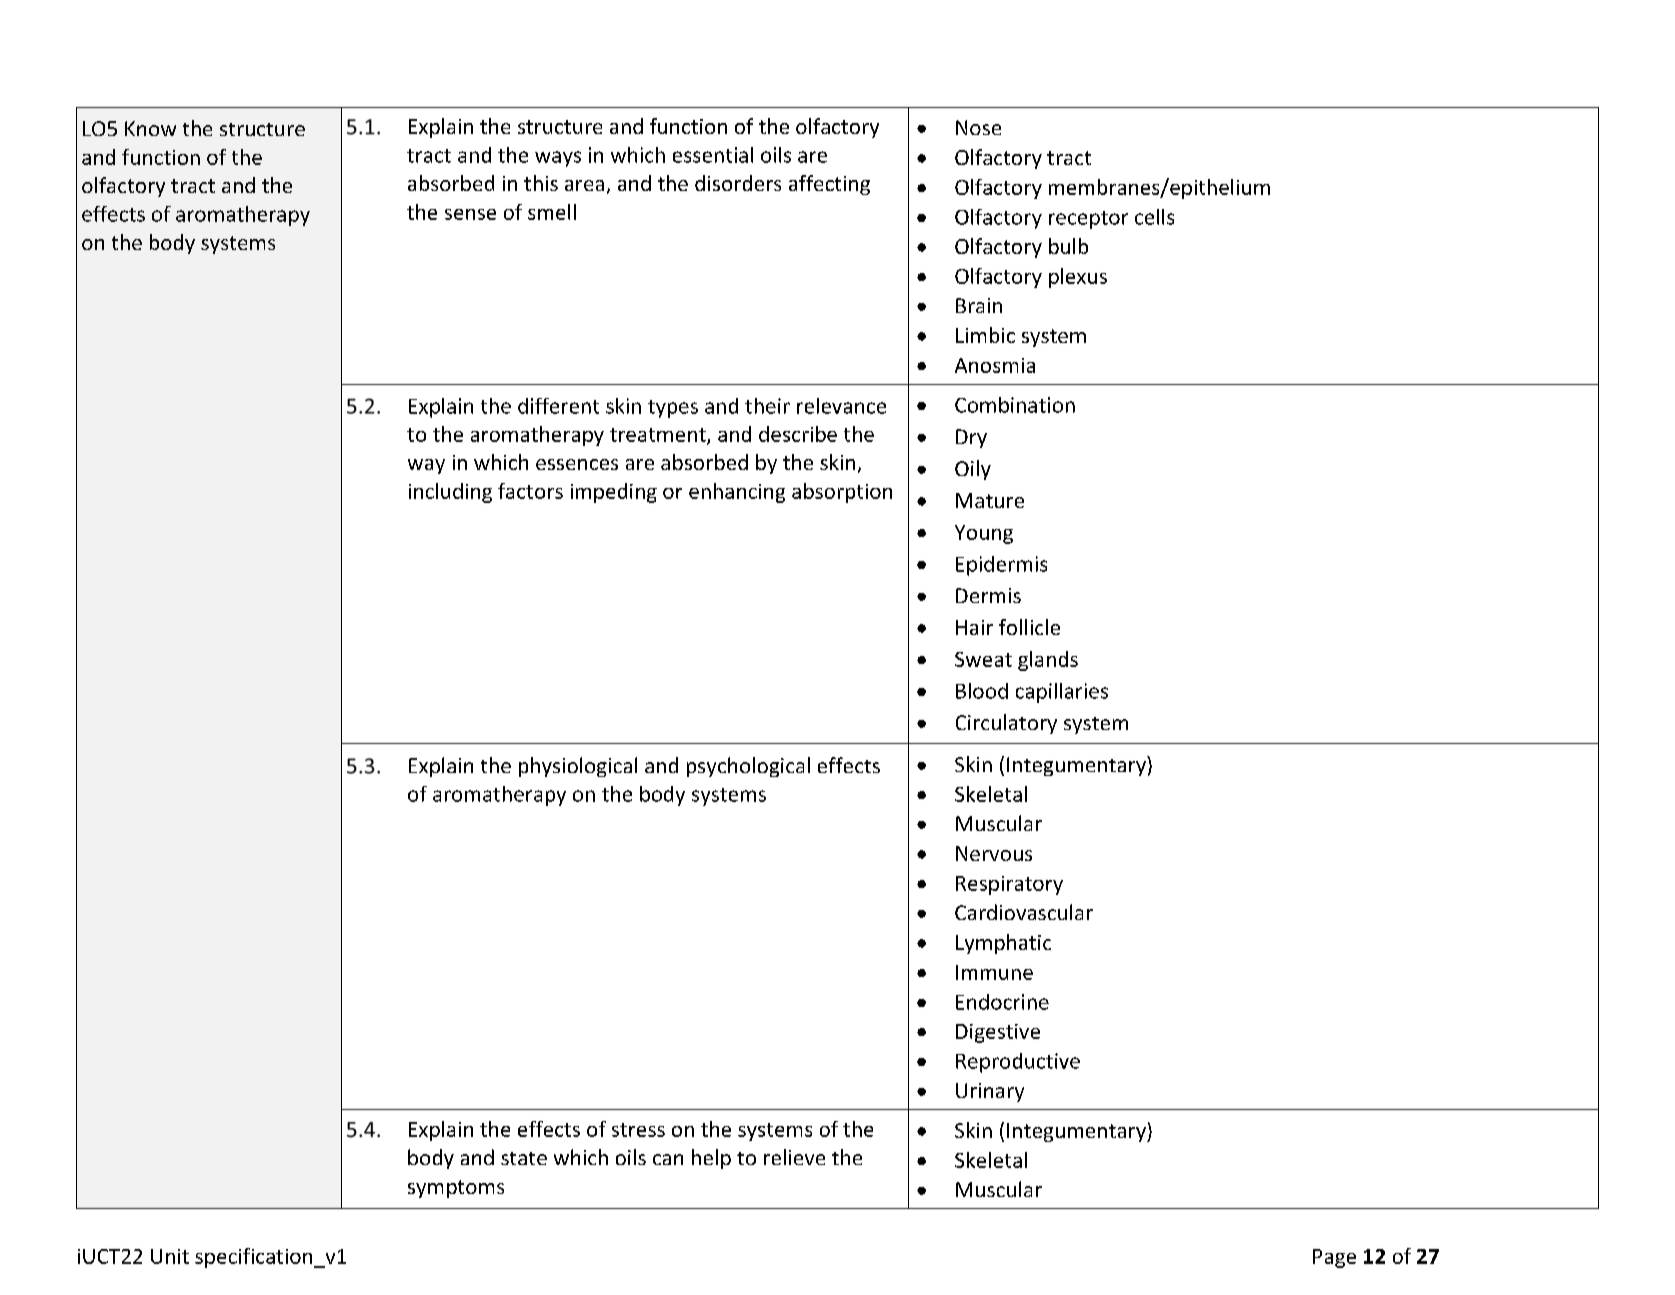  What do you see at coordinates (170, 1256) in the screenshot?
I see `Unit` at bounding box center [170, 1256].
